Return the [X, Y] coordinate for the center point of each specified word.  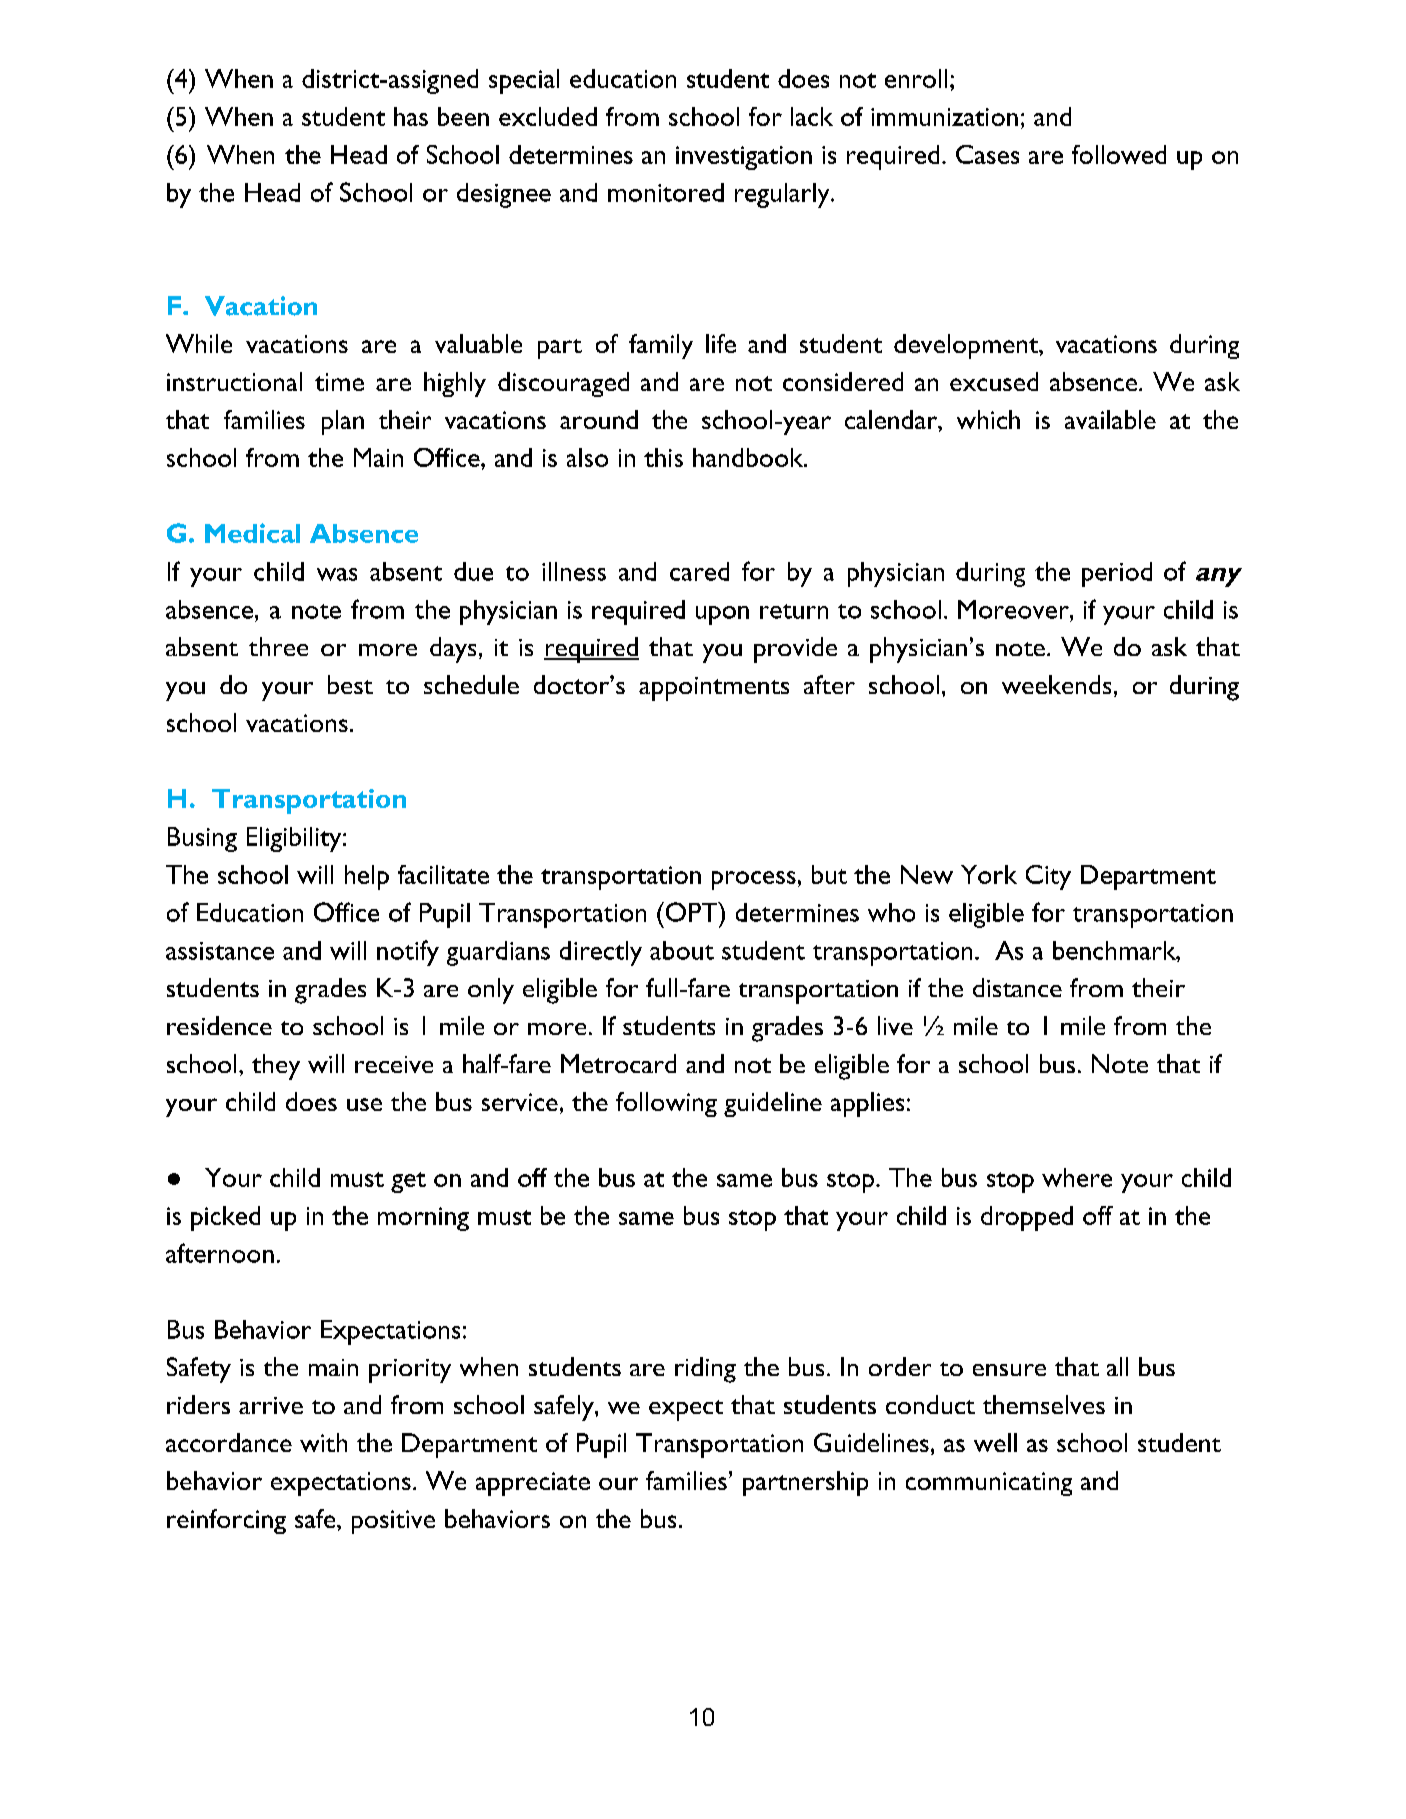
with [323, 1442]
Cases [987, 154]
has [411, 116]
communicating [989, 1484]
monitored [666, 192]
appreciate [533, 1484]
